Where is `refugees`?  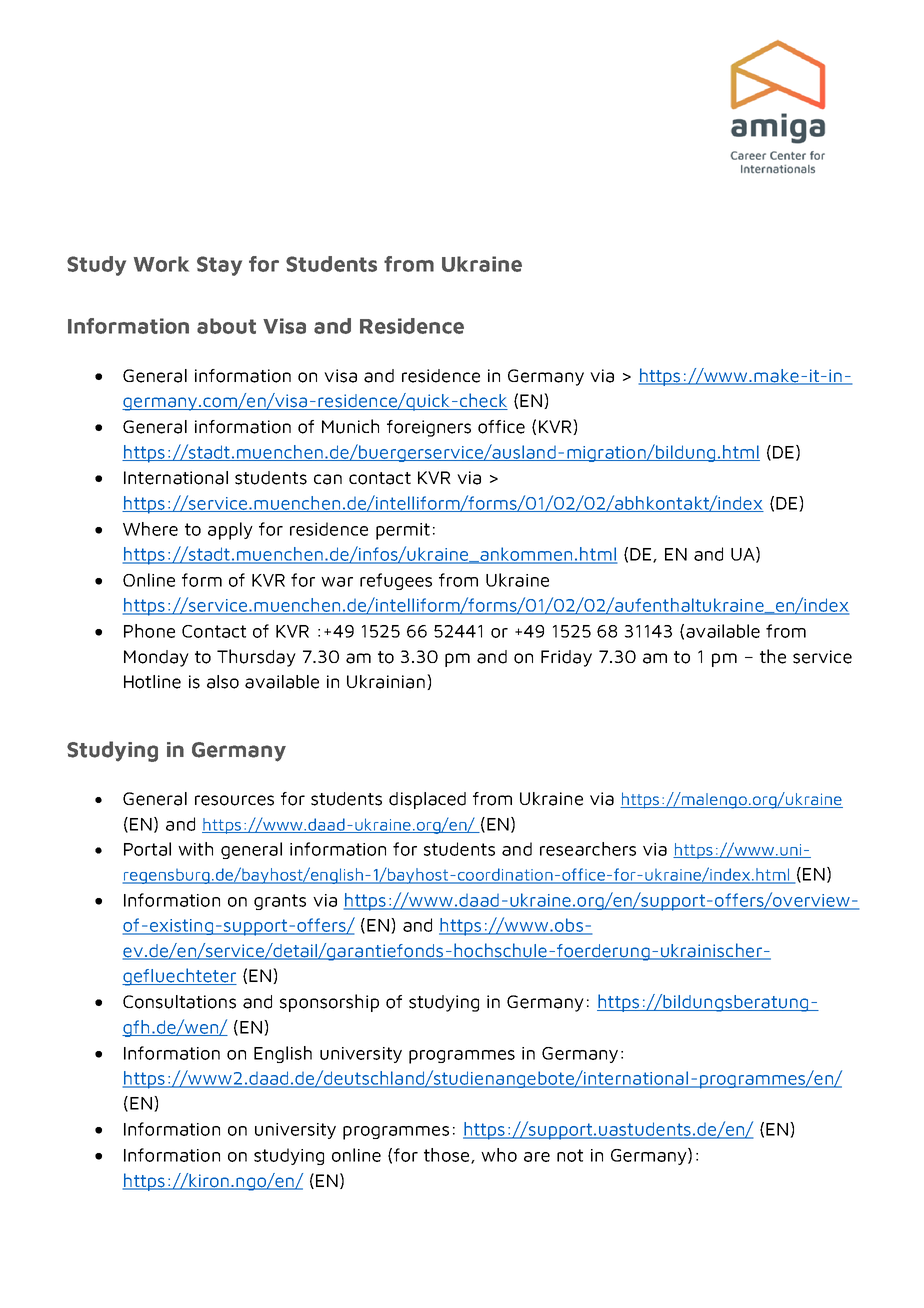 refugees is located at coordinates (396, 581).
